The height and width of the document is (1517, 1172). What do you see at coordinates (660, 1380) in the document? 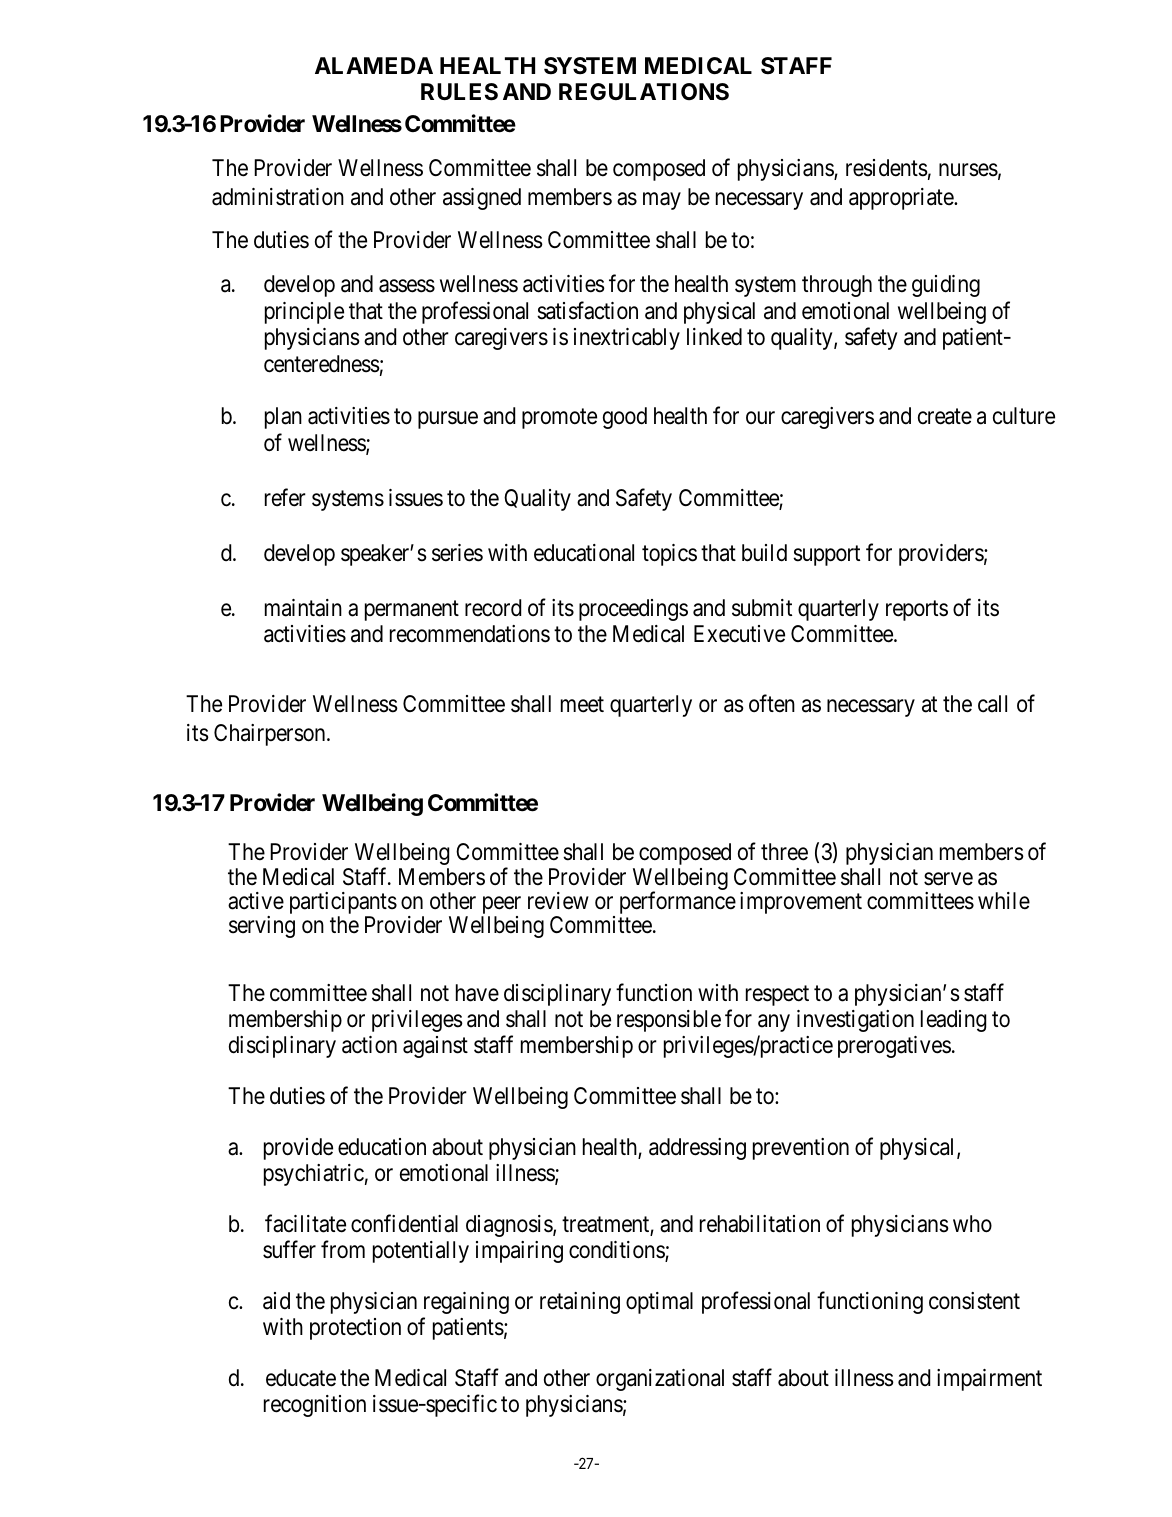
I see `organizational` at bounding box center [660, 1380].
